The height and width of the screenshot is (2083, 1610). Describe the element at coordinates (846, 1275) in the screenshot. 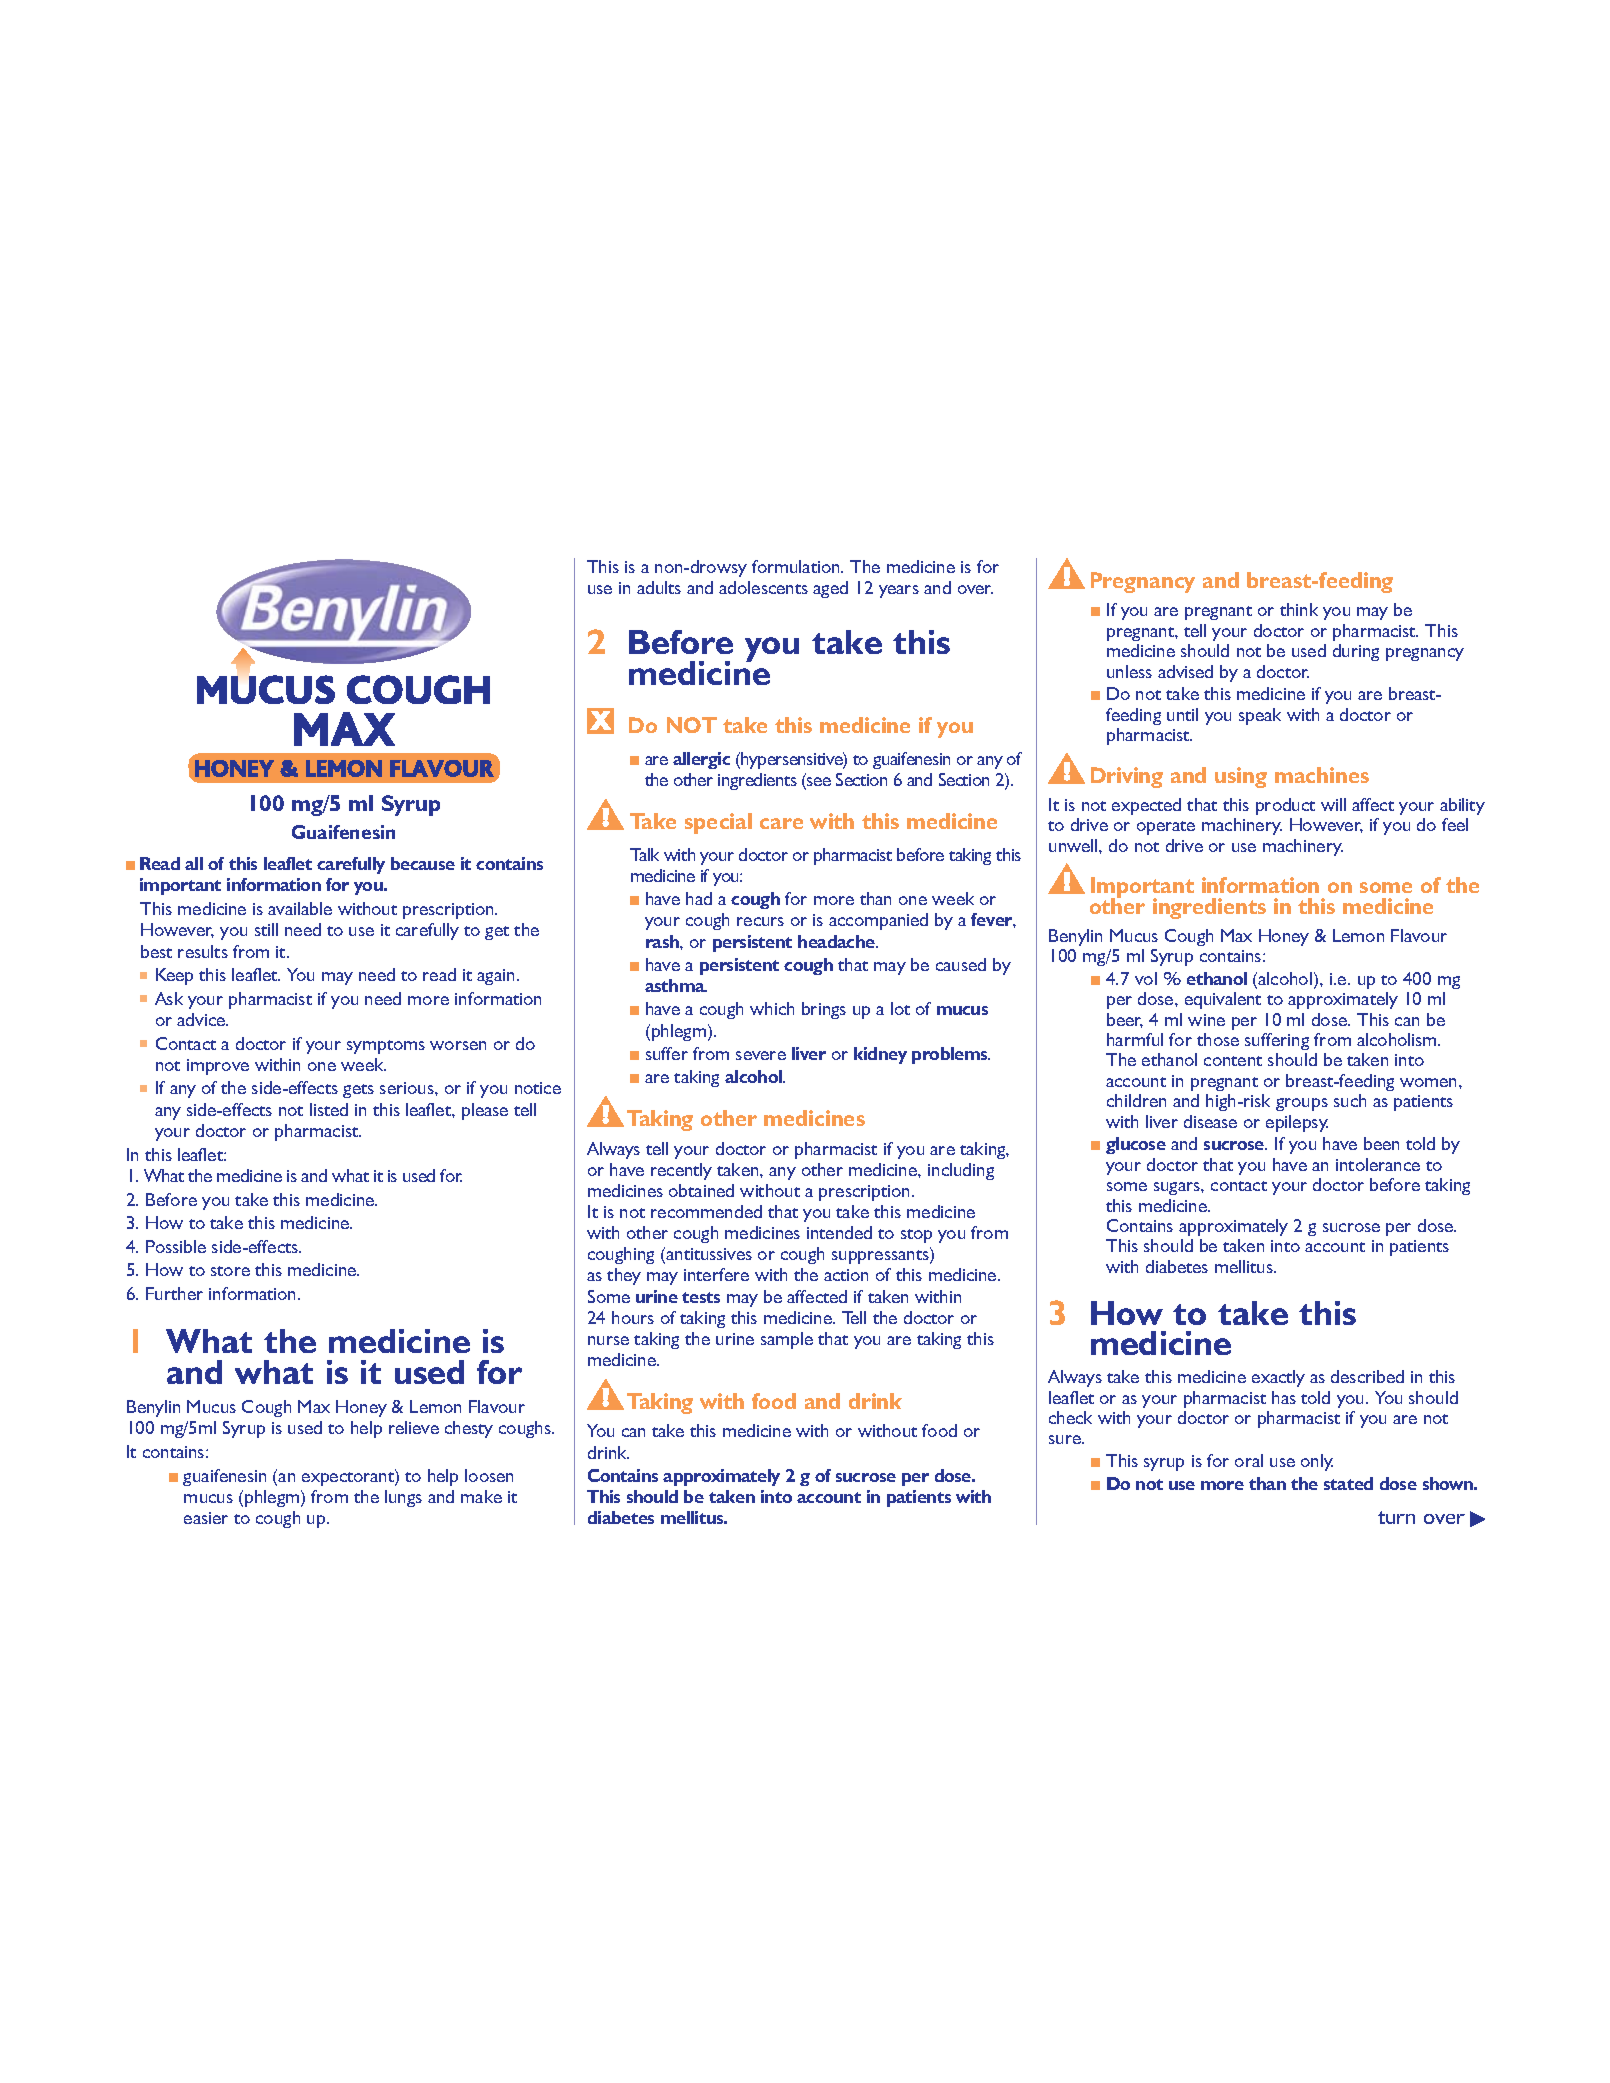

I see `action` at that location.
